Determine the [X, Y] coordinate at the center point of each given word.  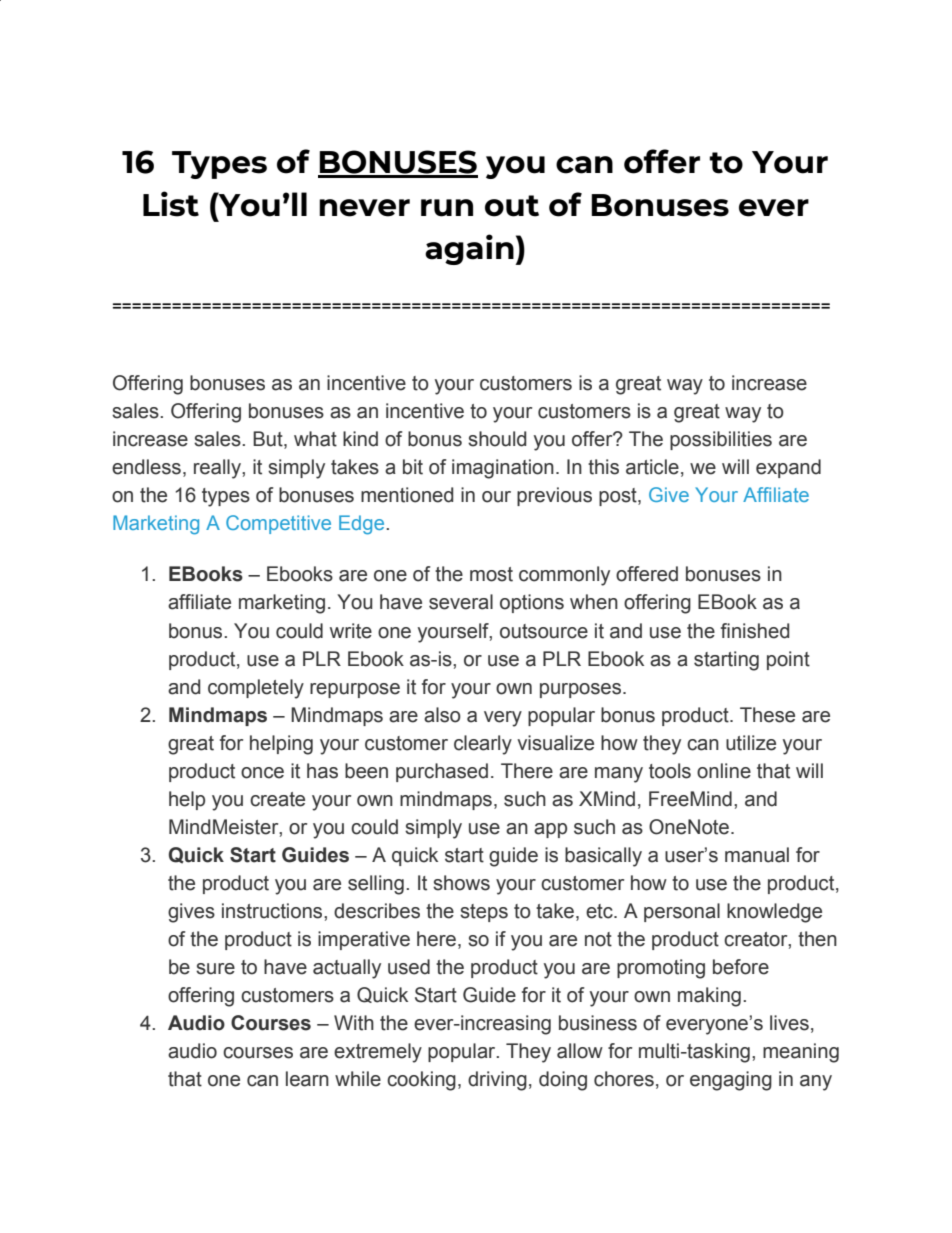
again [470, 249]
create [277, 799]
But [269, 440]
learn [307, 1079]
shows [461, 883]
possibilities [721, 440]
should [497, 439]
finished [755, 631]
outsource [544, 631]
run [447, 208]
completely [256, 689]
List [171, 204]
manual [757, 855]
